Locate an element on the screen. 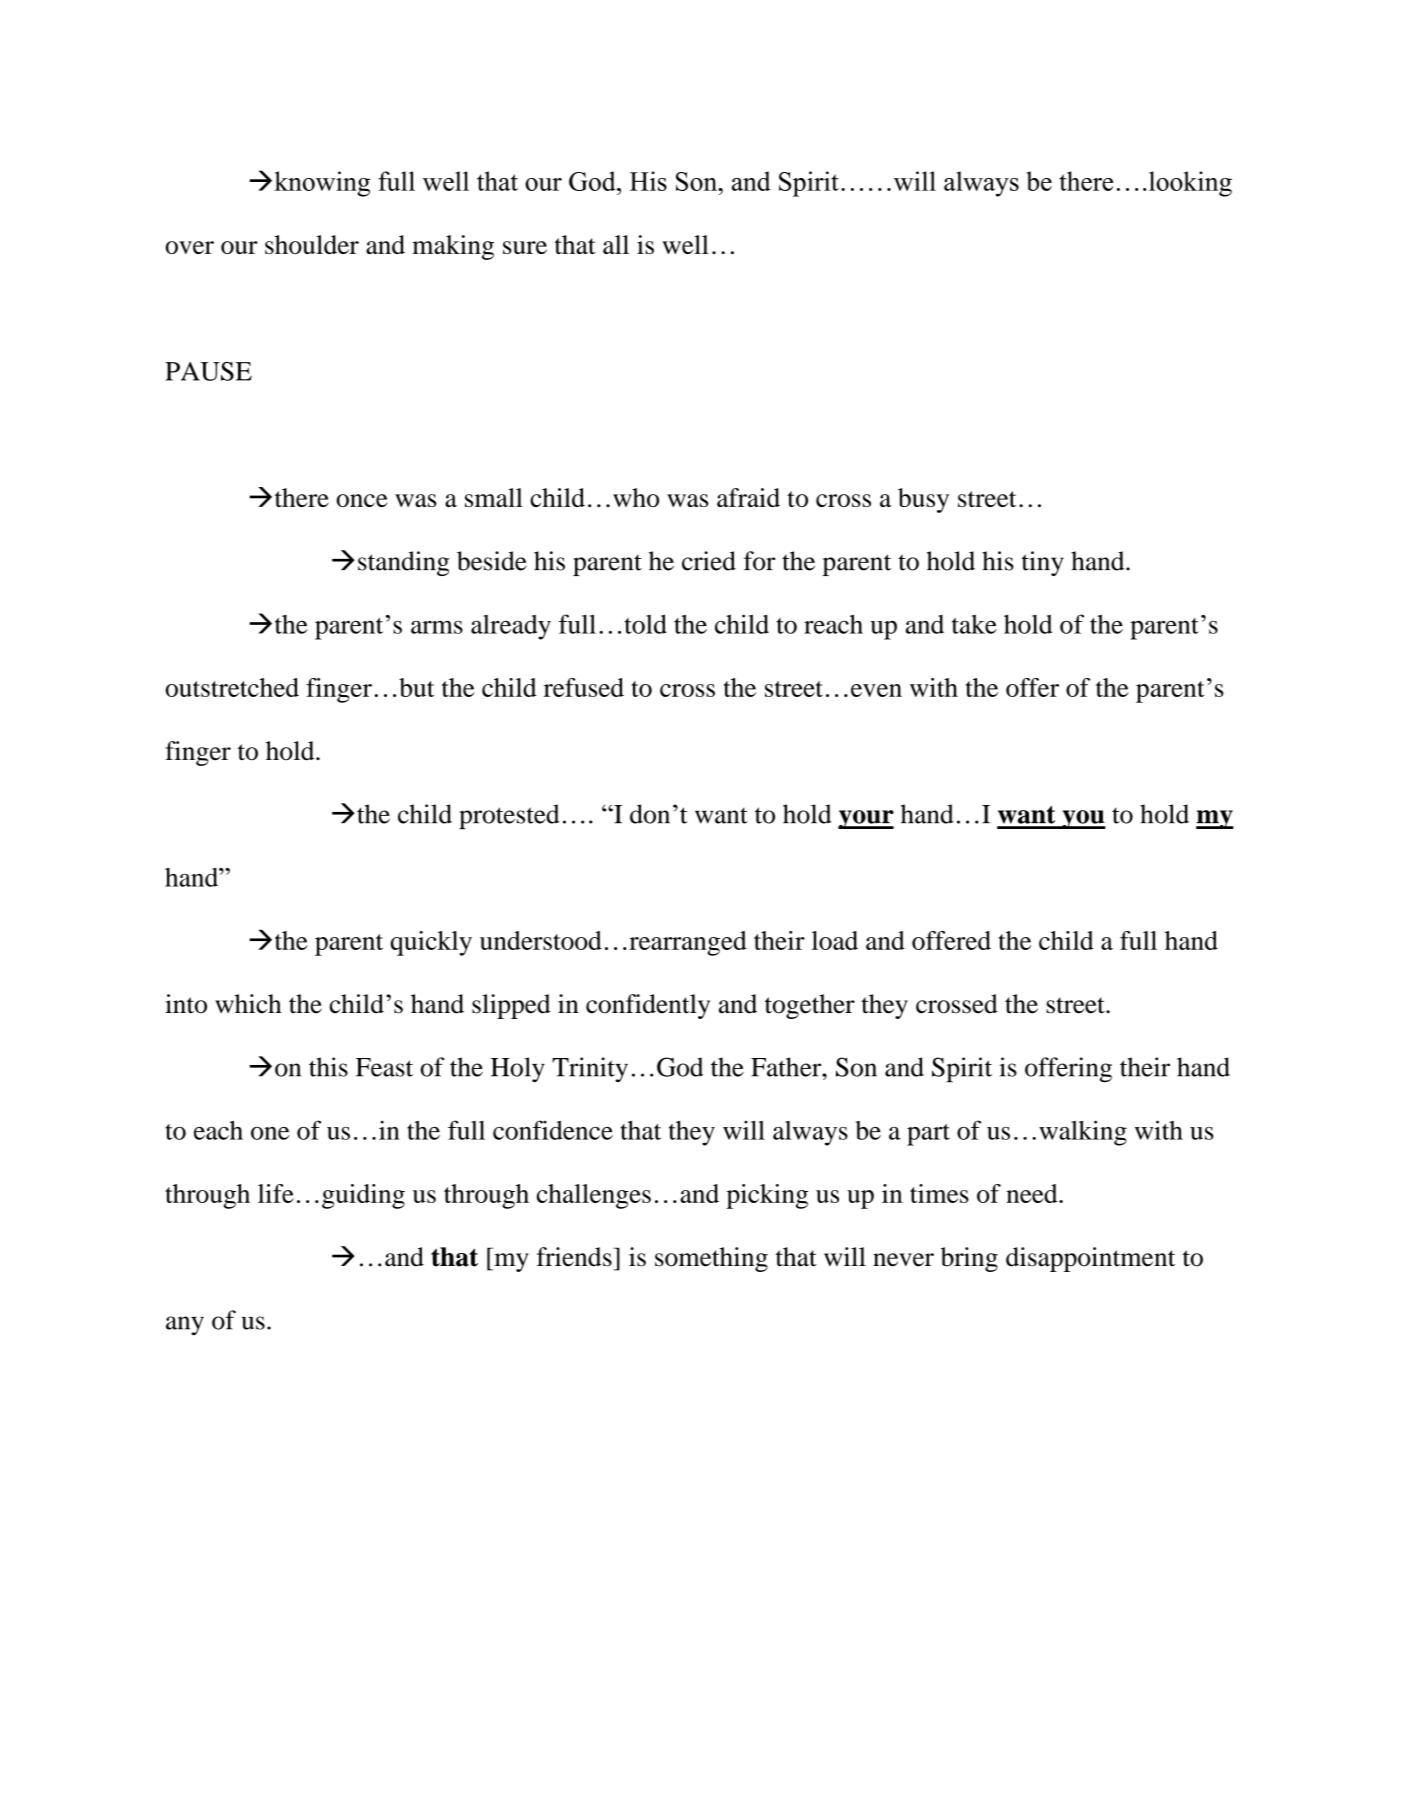  refused is located at coordinates (584, 687).
